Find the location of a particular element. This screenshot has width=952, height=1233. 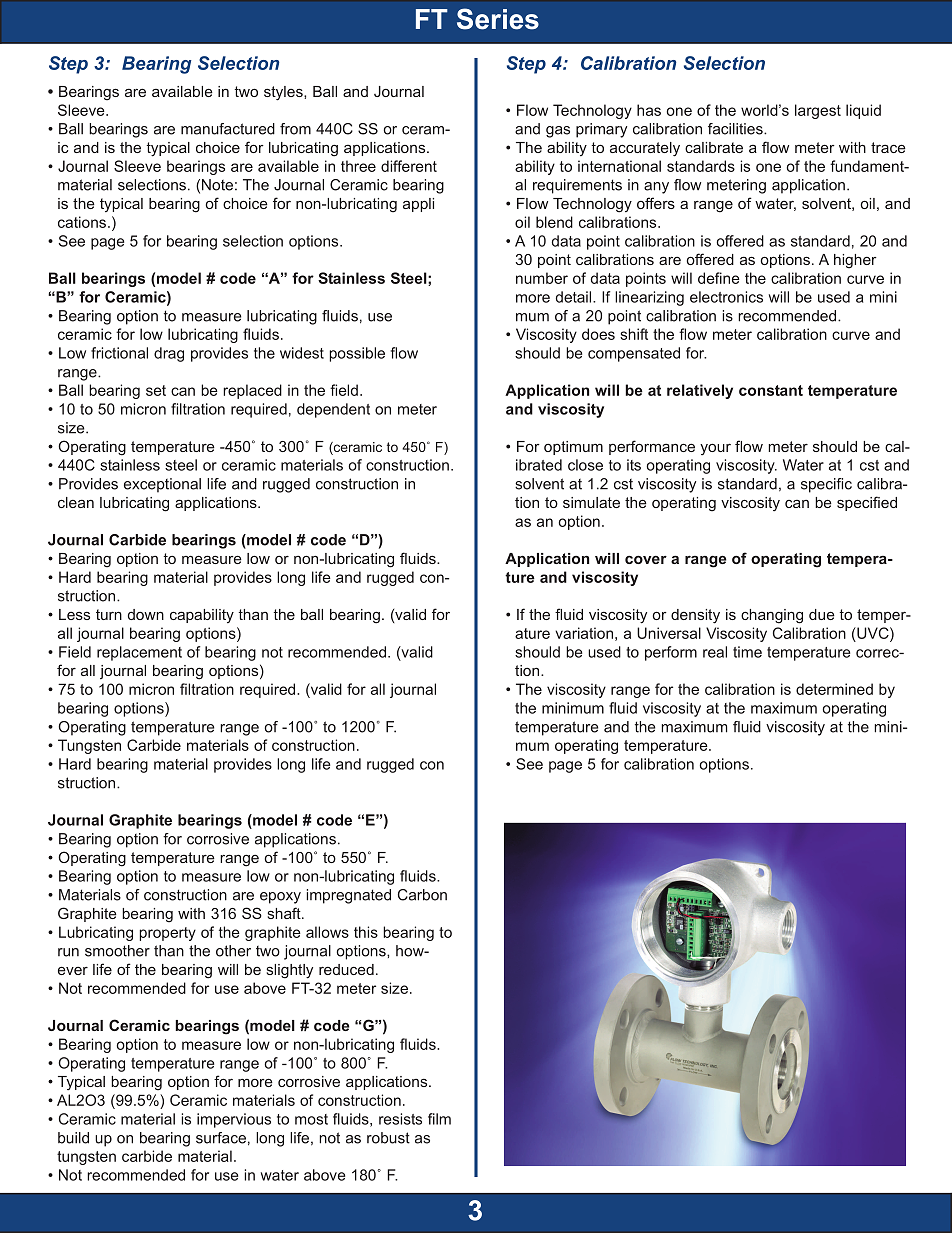

styles is located at coordinates (284, 93).
